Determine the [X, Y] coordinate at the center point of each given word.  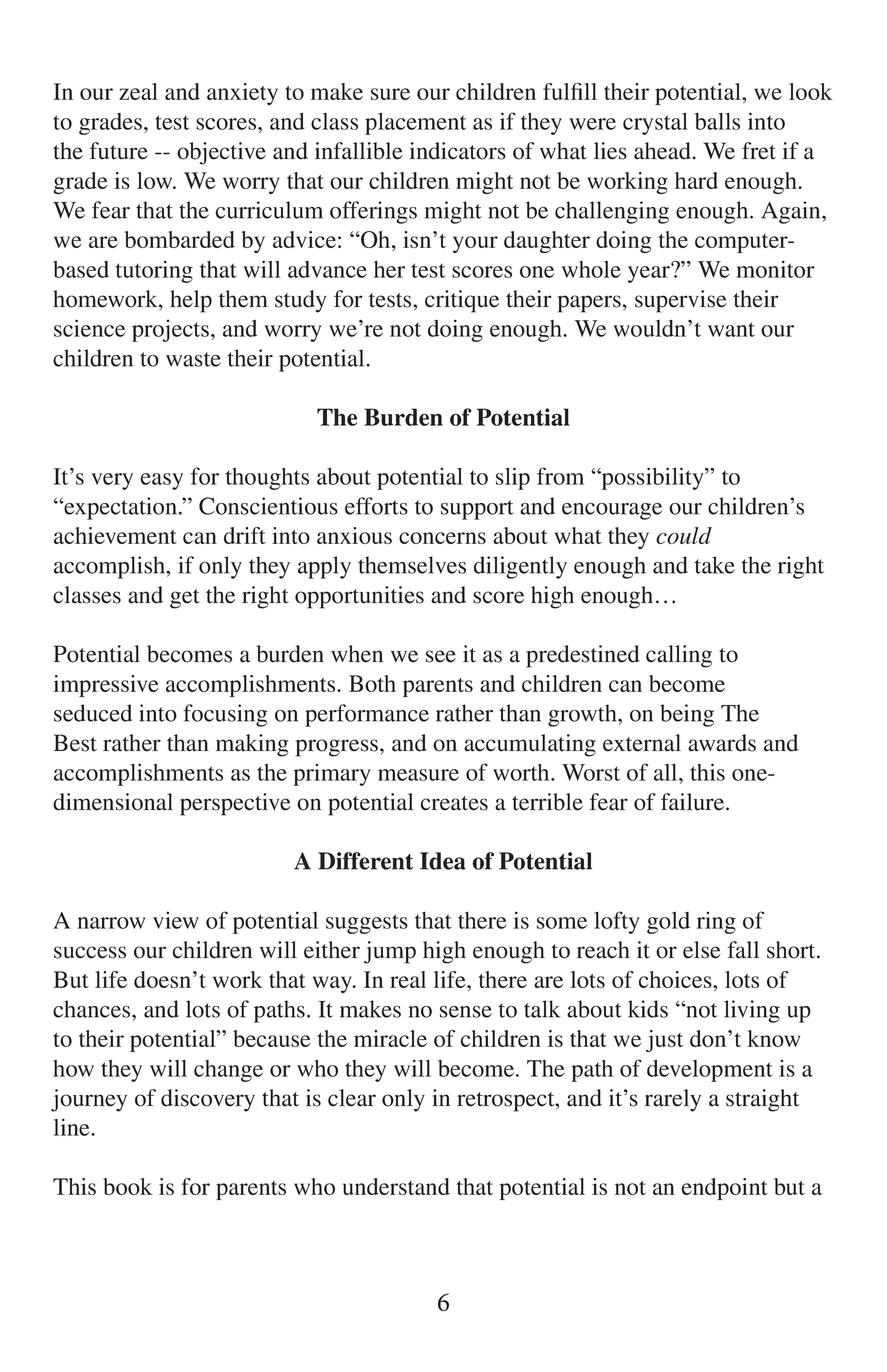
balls [717, 121]
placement [415, 124]
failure [694, 802]
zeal [138, 91]
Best [75, 743]
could [684, 535]
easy [162, 481]
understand [396, 1186]
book [127, 1186]
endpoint [724, 1189]
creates [454, 803]
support [477, 510]
